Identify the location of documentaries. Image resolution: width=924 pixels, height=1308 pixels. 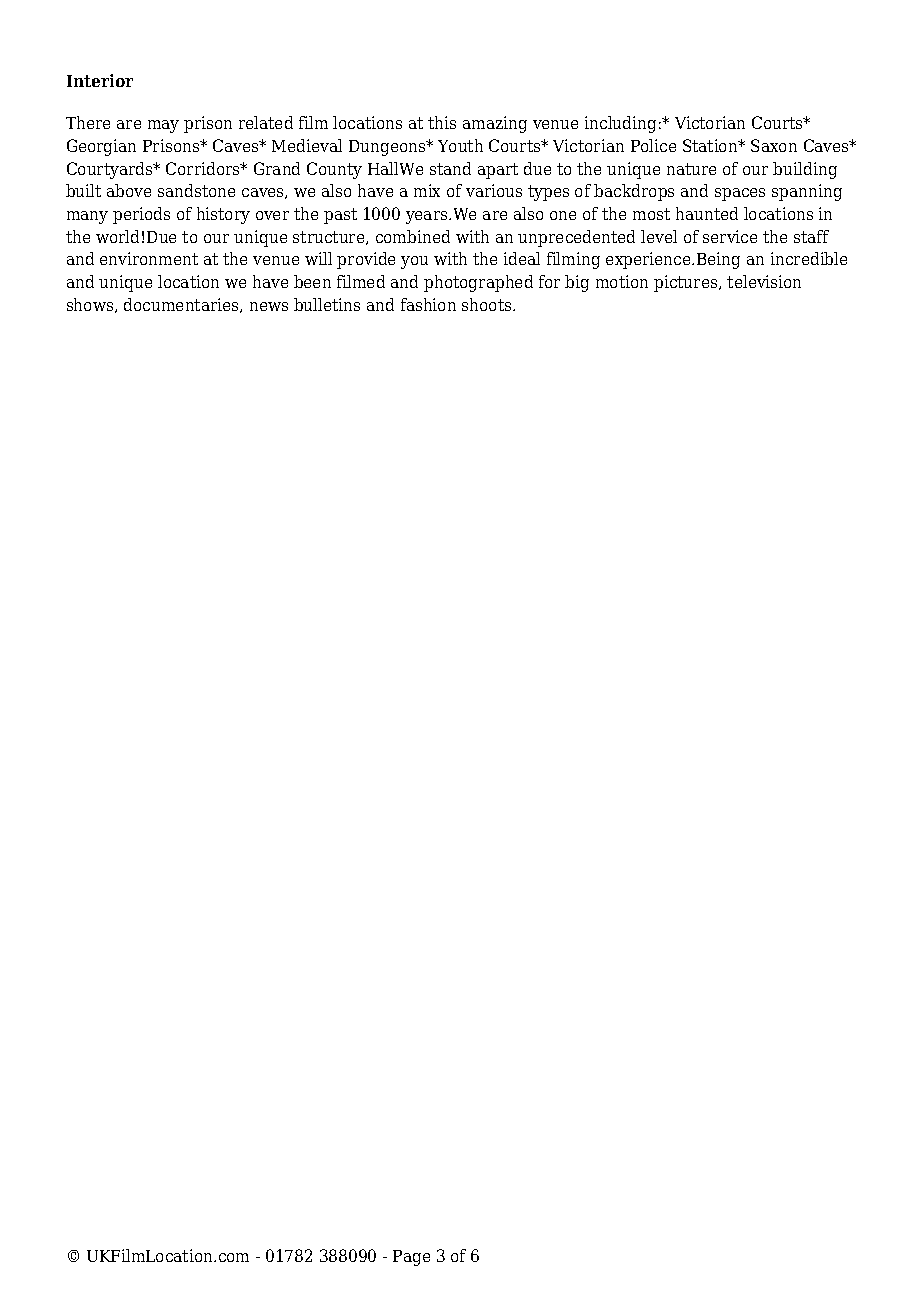
(182, 305).
